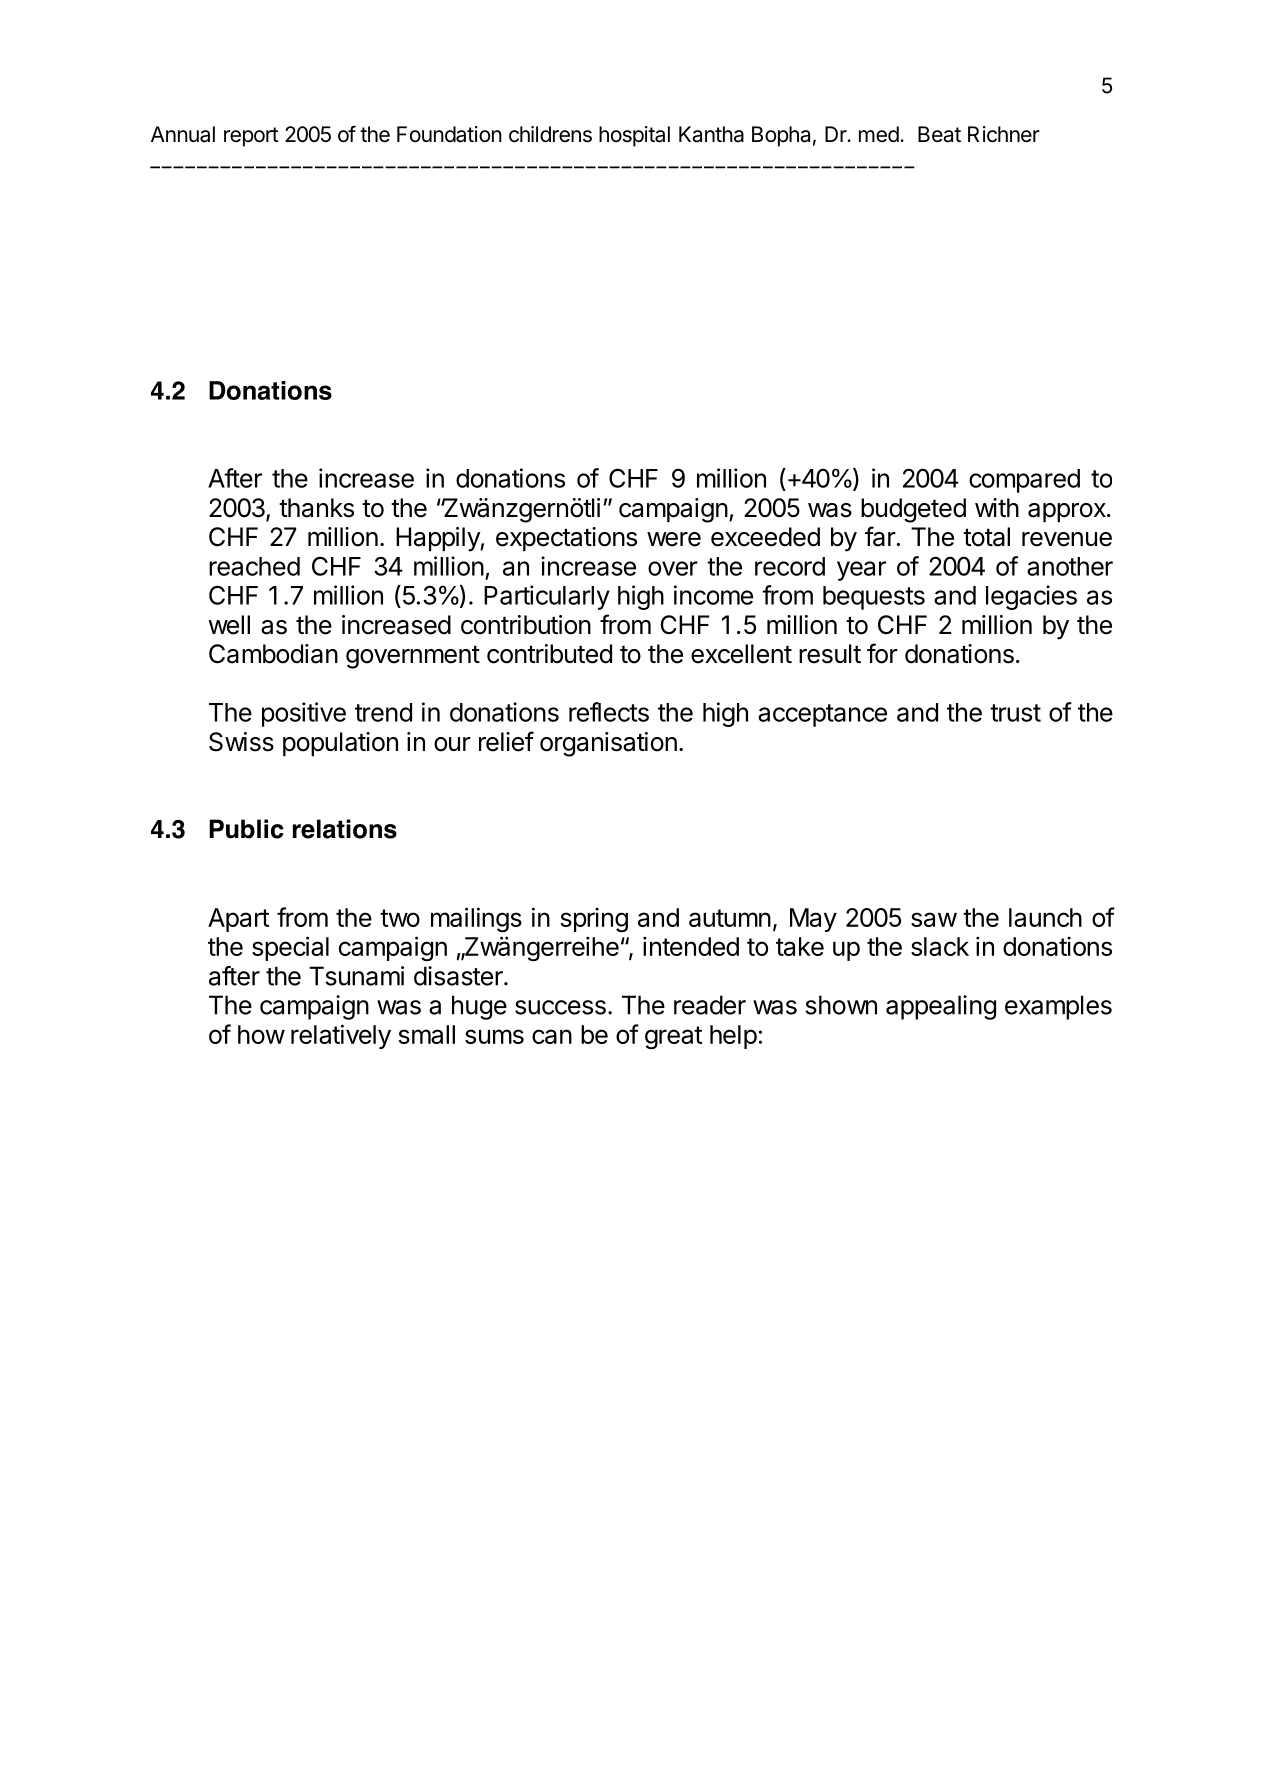 Image resolution: width=1262 pixels, height=1785 pixels. What do you see at coordinates (550, 134) in the page?
I see `childrens` at bounding box center [550, 134].
